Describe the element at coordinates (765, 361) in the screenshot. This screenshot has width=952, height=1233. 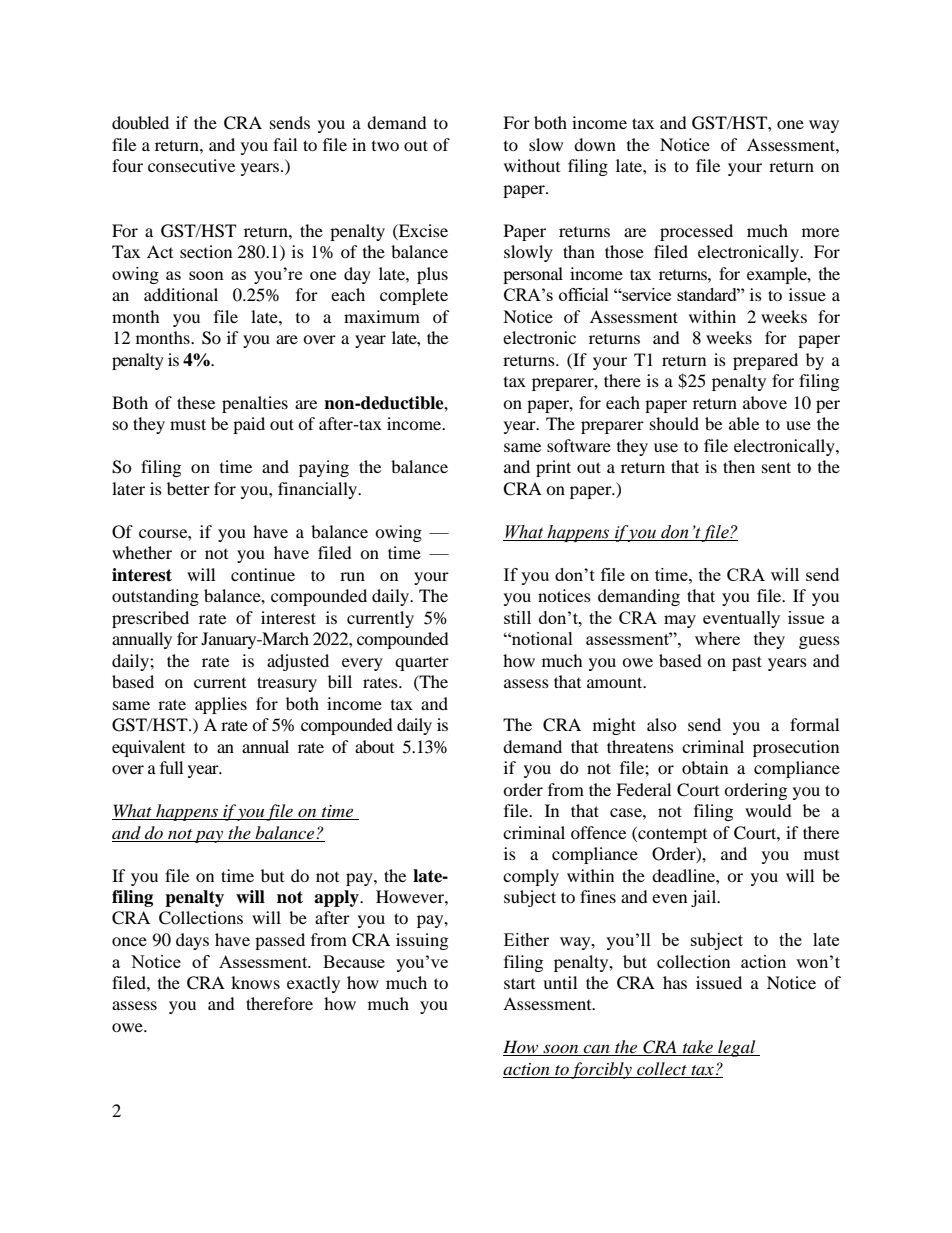
I see `prepared` at that location.
